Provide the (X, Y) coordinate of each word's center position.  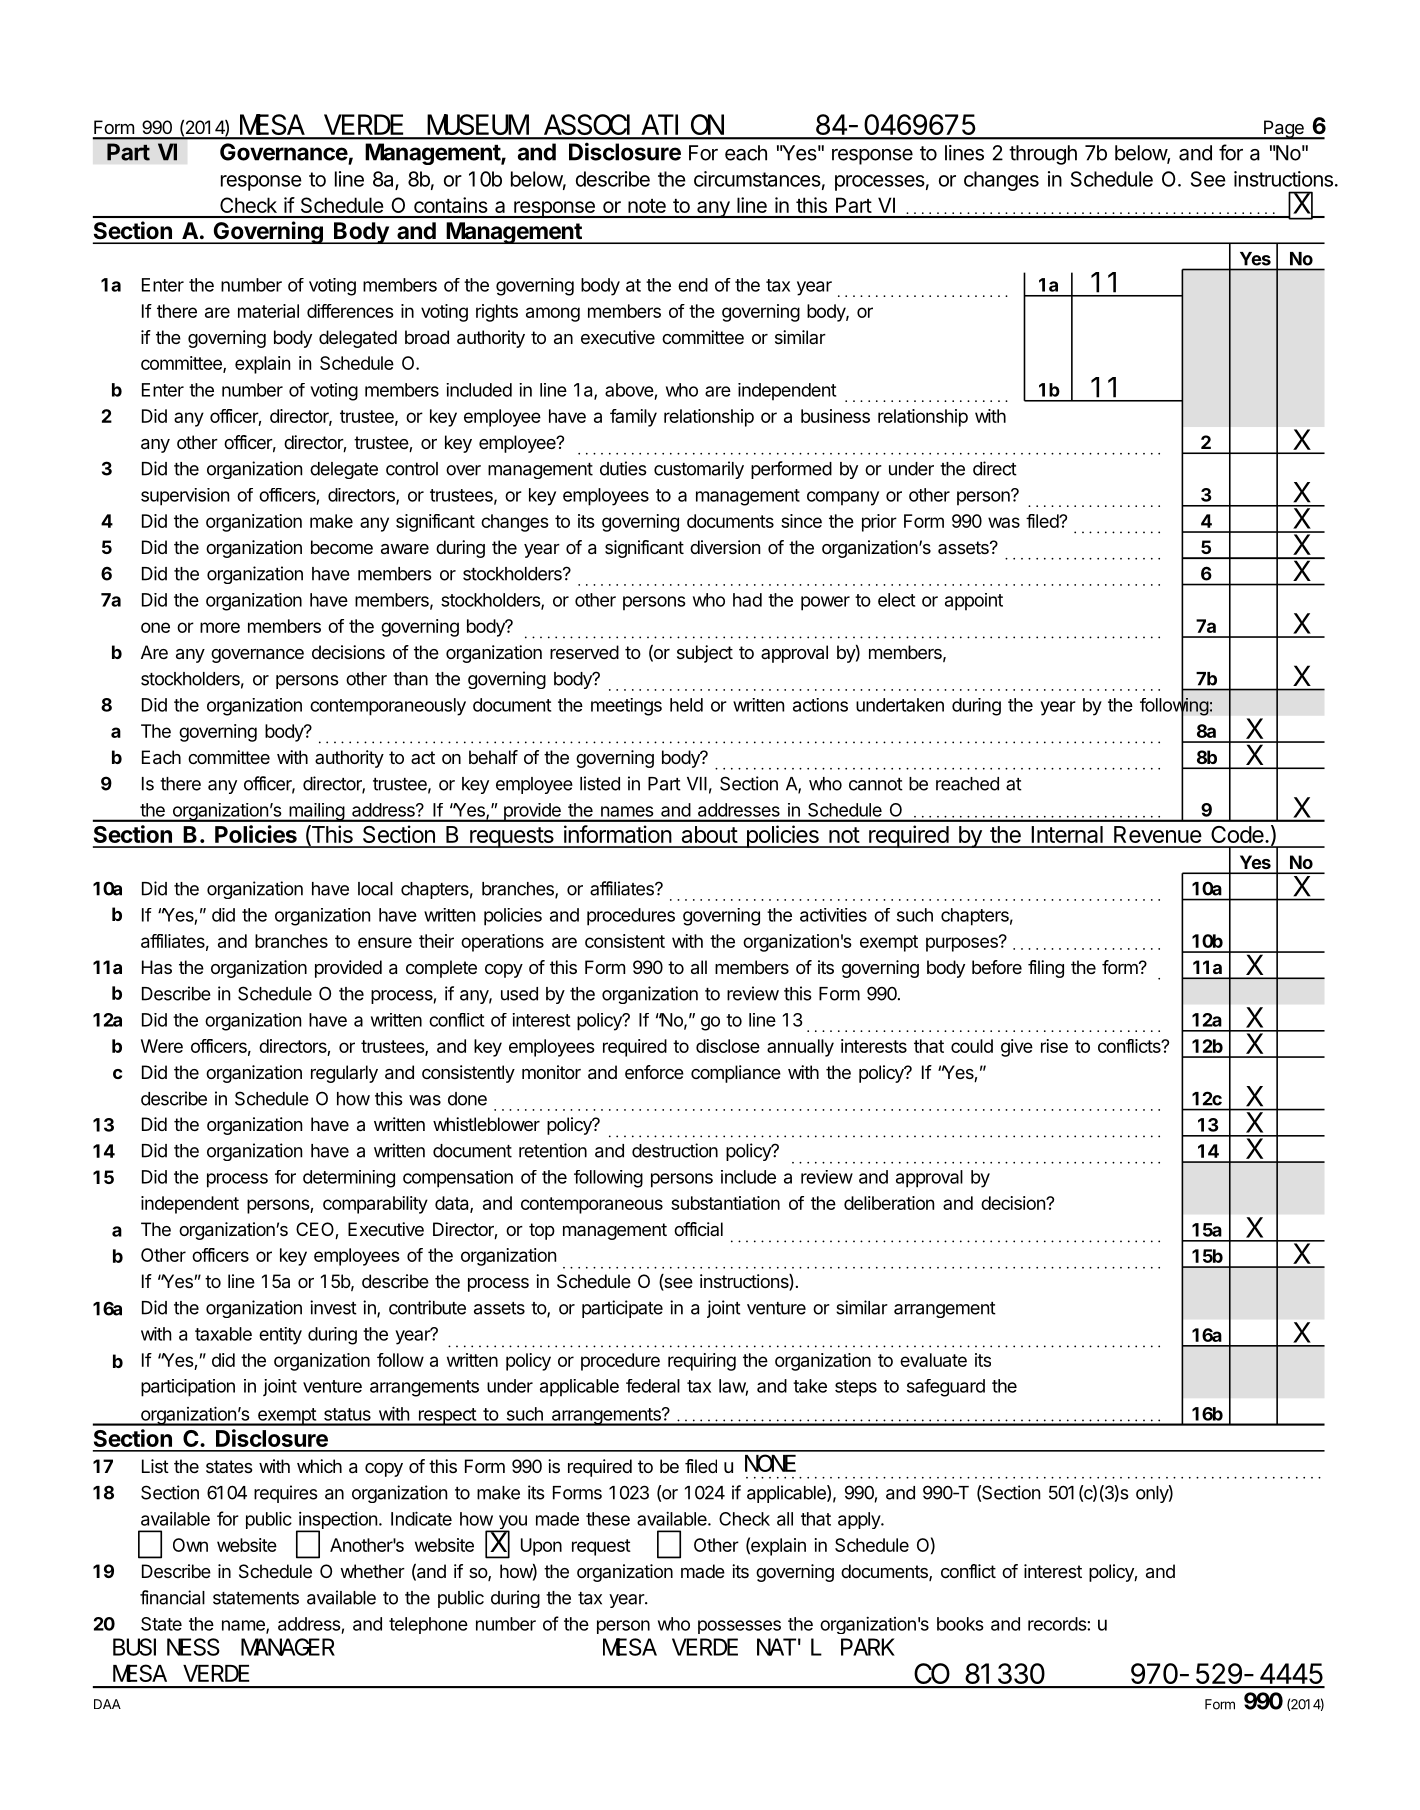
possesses (739, 1627)
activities (833, 915)
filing (1046, 969)
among (553, 314)
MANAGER (288, 1648)
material (268, 311)
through (1043, 155)
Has (157, 967)
